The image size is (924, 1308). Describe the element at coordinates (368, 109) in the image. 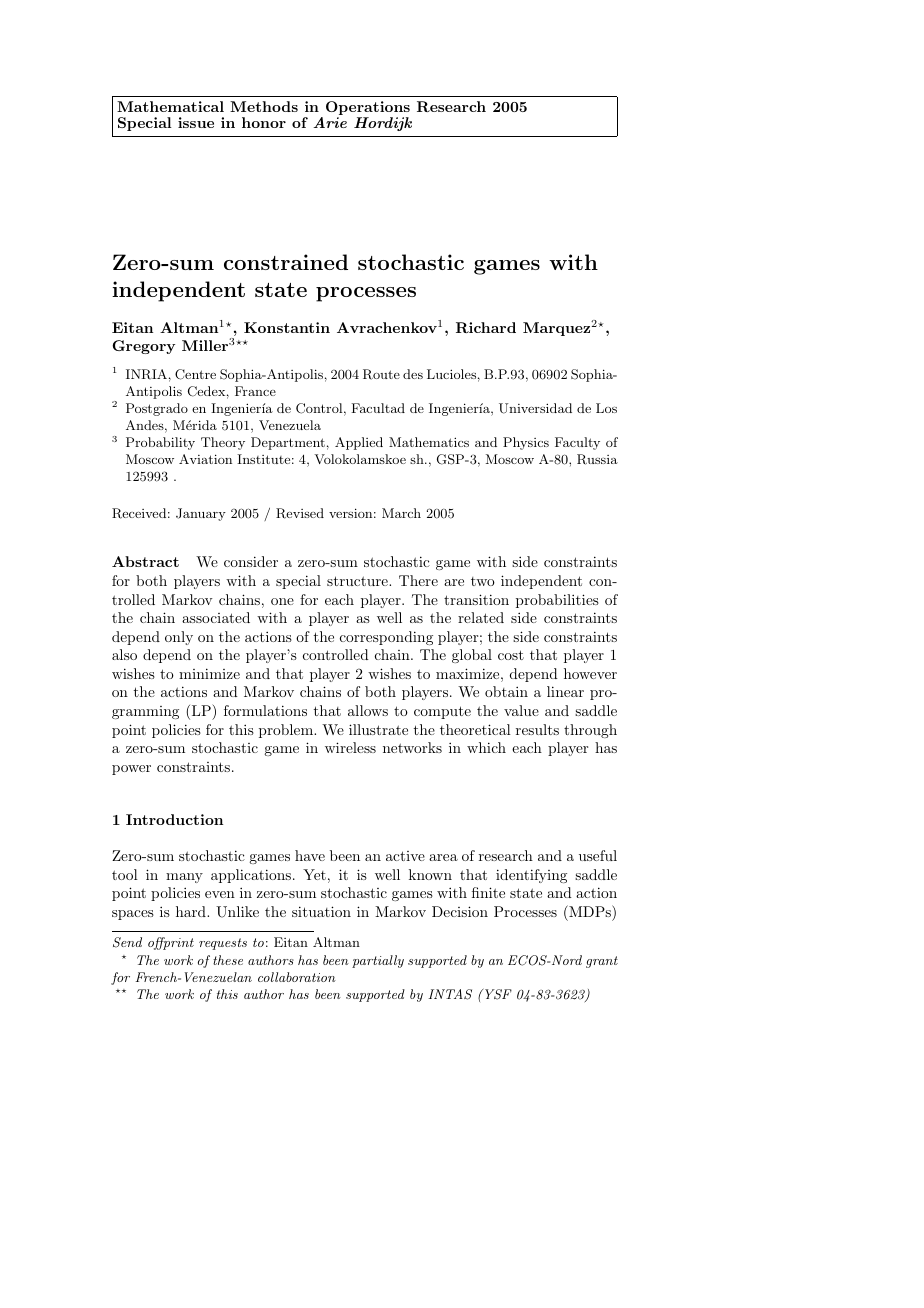

I see `Operations` at that location.
